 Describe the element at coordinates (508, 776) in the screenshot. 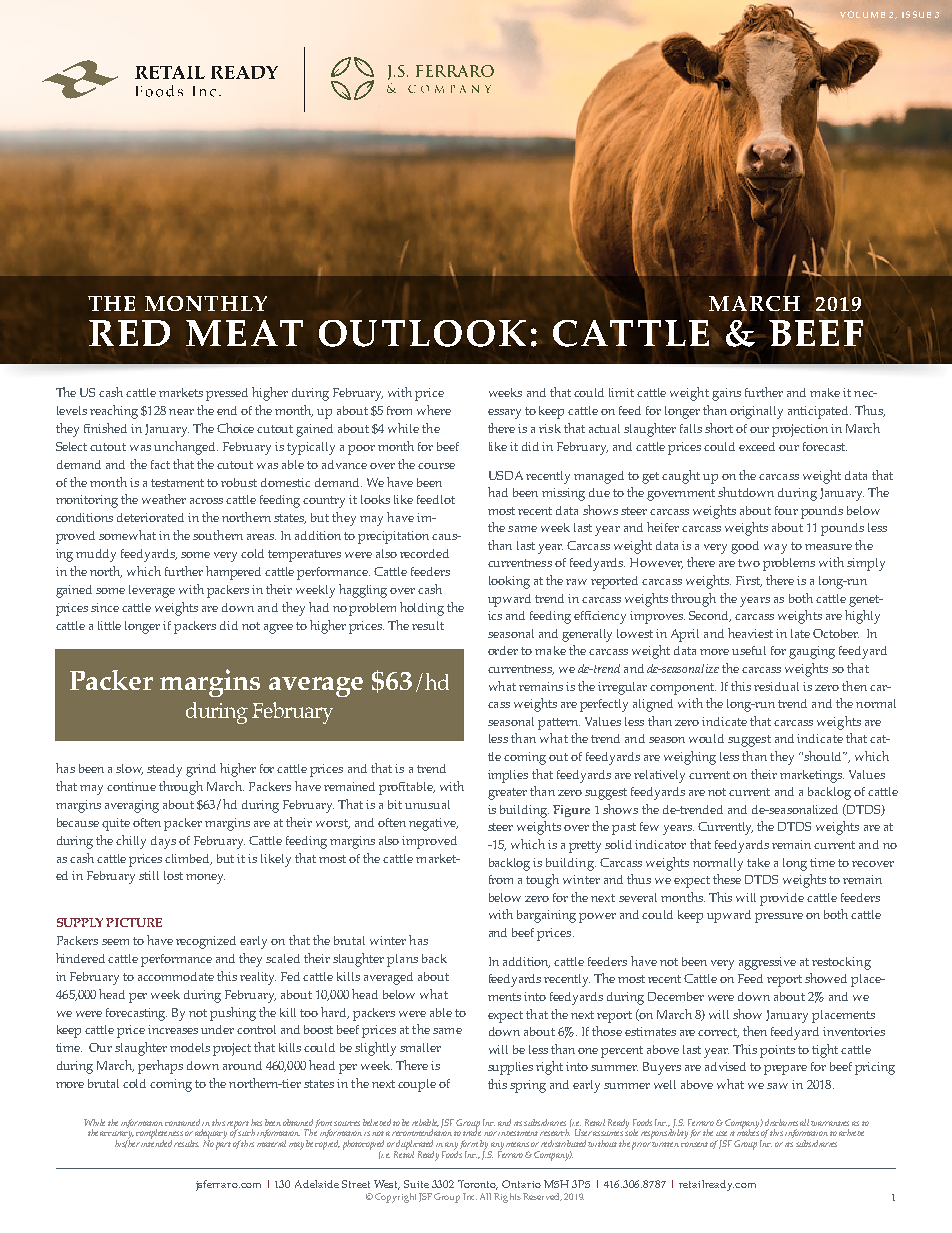

I see `implies` at that location.
